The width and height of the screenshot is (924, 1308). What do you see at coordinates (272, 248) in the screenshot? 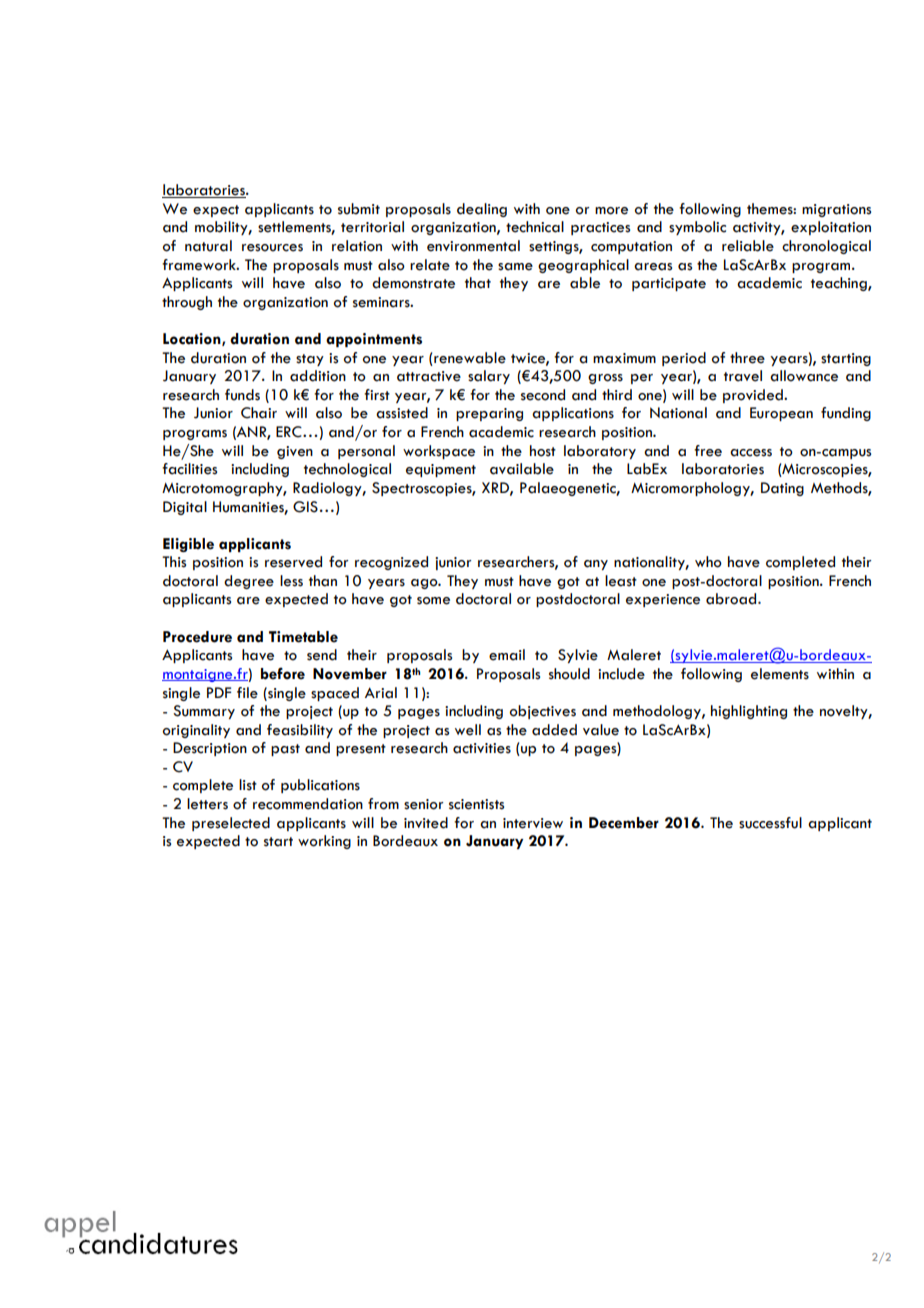
I see `resources` at bounding box center [272, 248].
